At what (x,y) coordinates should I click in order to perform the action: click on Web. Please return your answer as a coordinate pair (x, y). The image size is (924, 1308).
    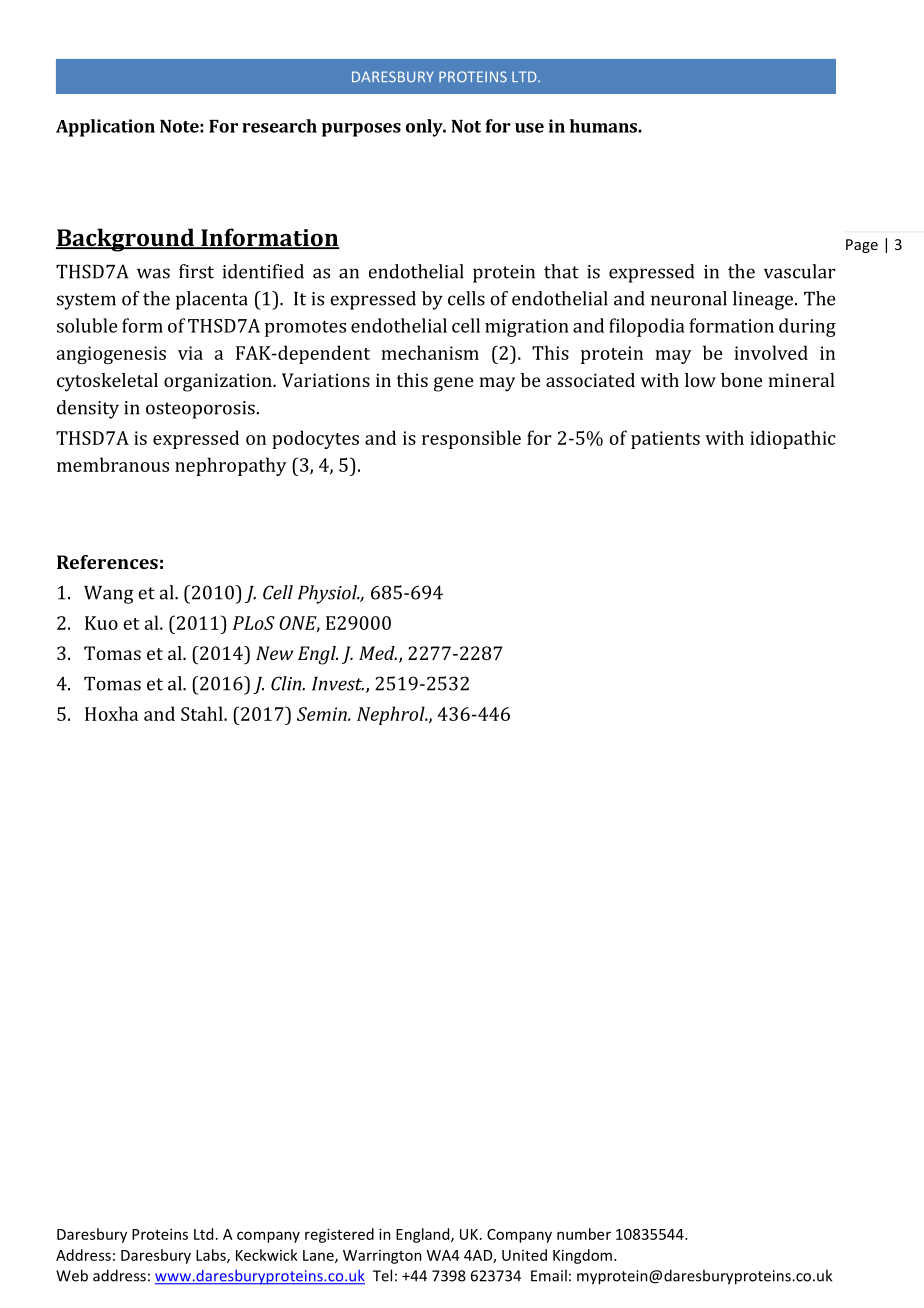
    Looking at the image, I should click on (72, 1275).
